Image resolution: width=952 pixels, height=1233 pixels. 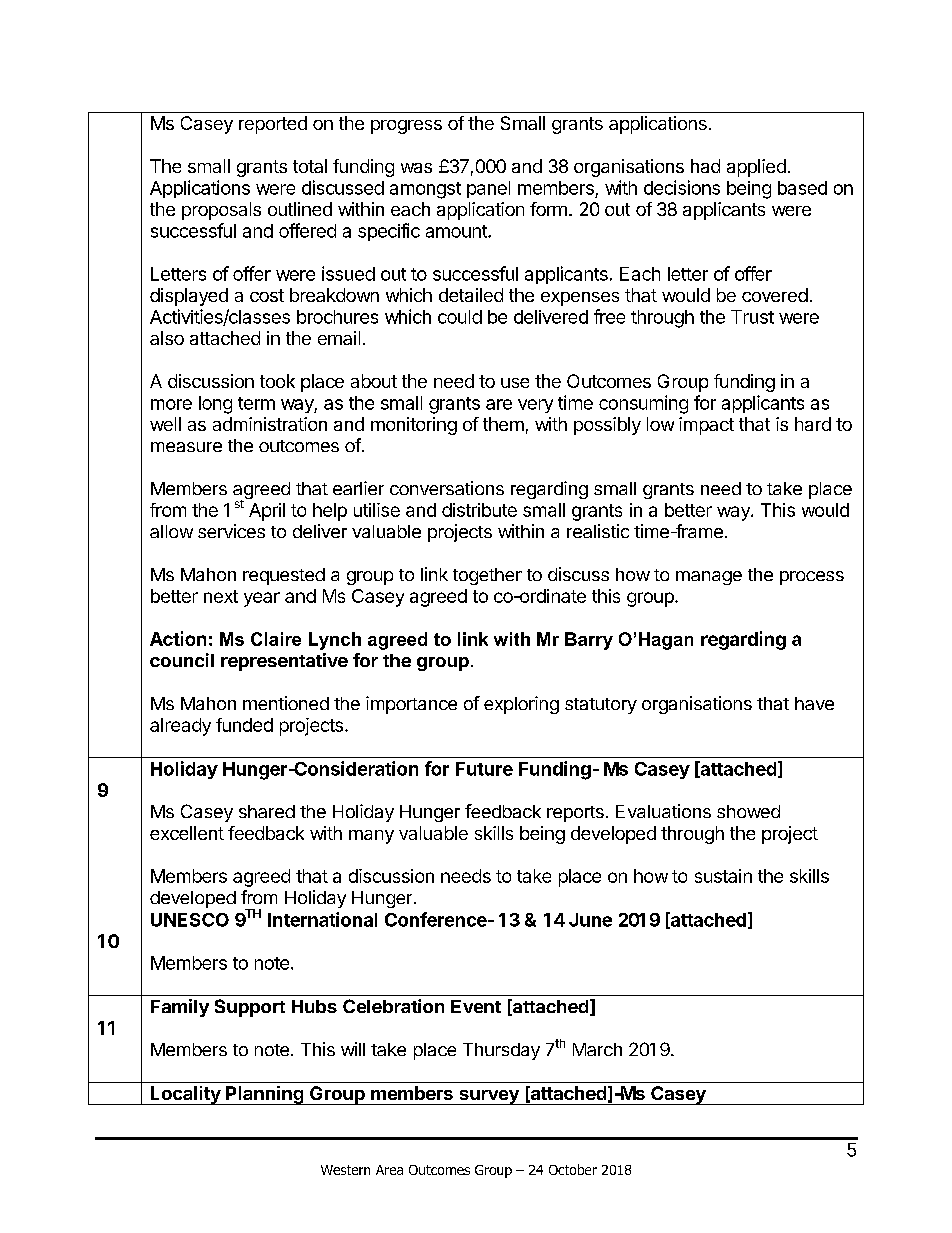 I want to click on exploring, so click(x=521, y=705).
